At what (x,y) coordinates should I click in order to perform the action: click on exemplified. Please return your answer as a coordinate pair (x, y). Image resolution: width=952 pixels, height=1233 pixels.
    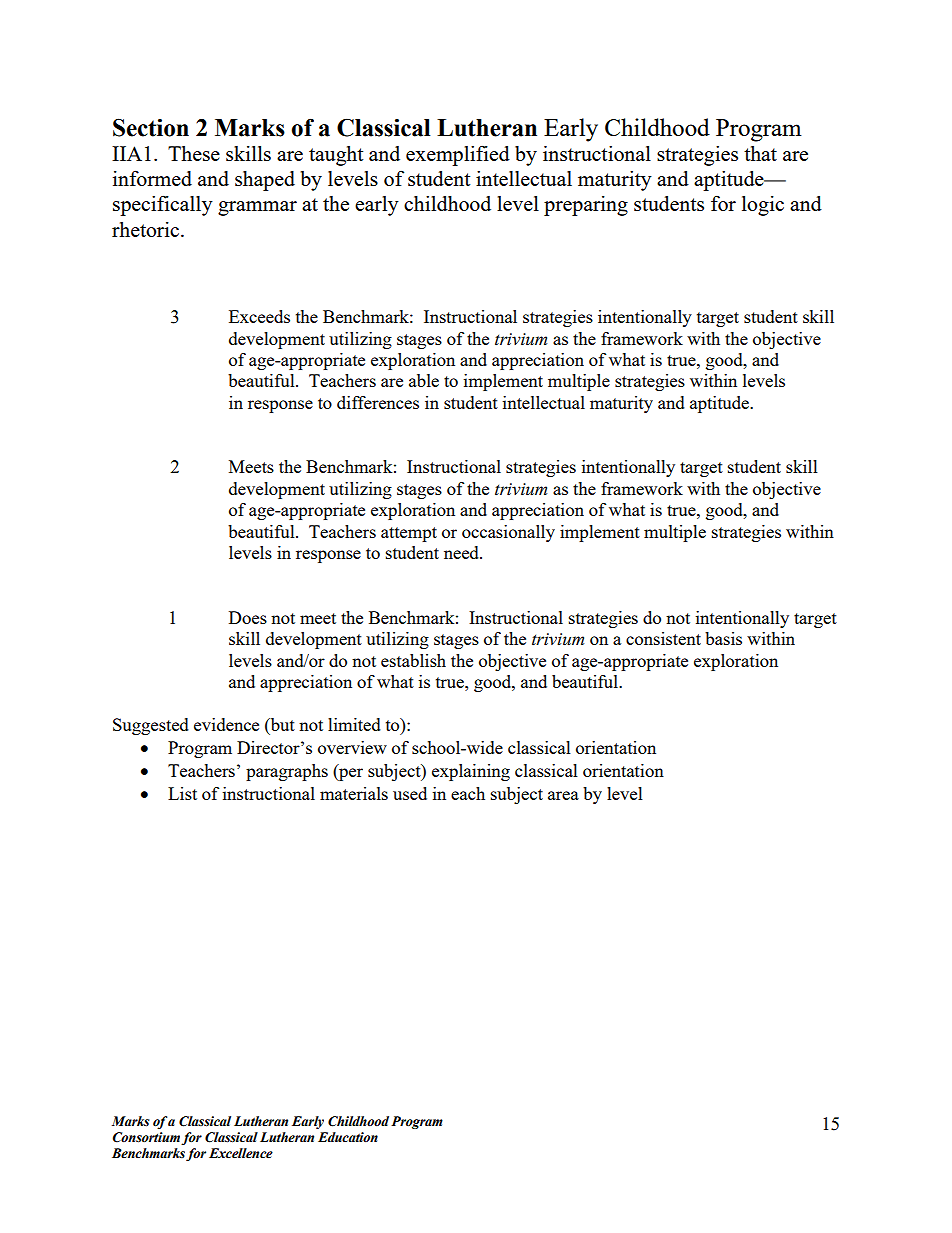
    Looking at the image, I should click on (458, 155).
